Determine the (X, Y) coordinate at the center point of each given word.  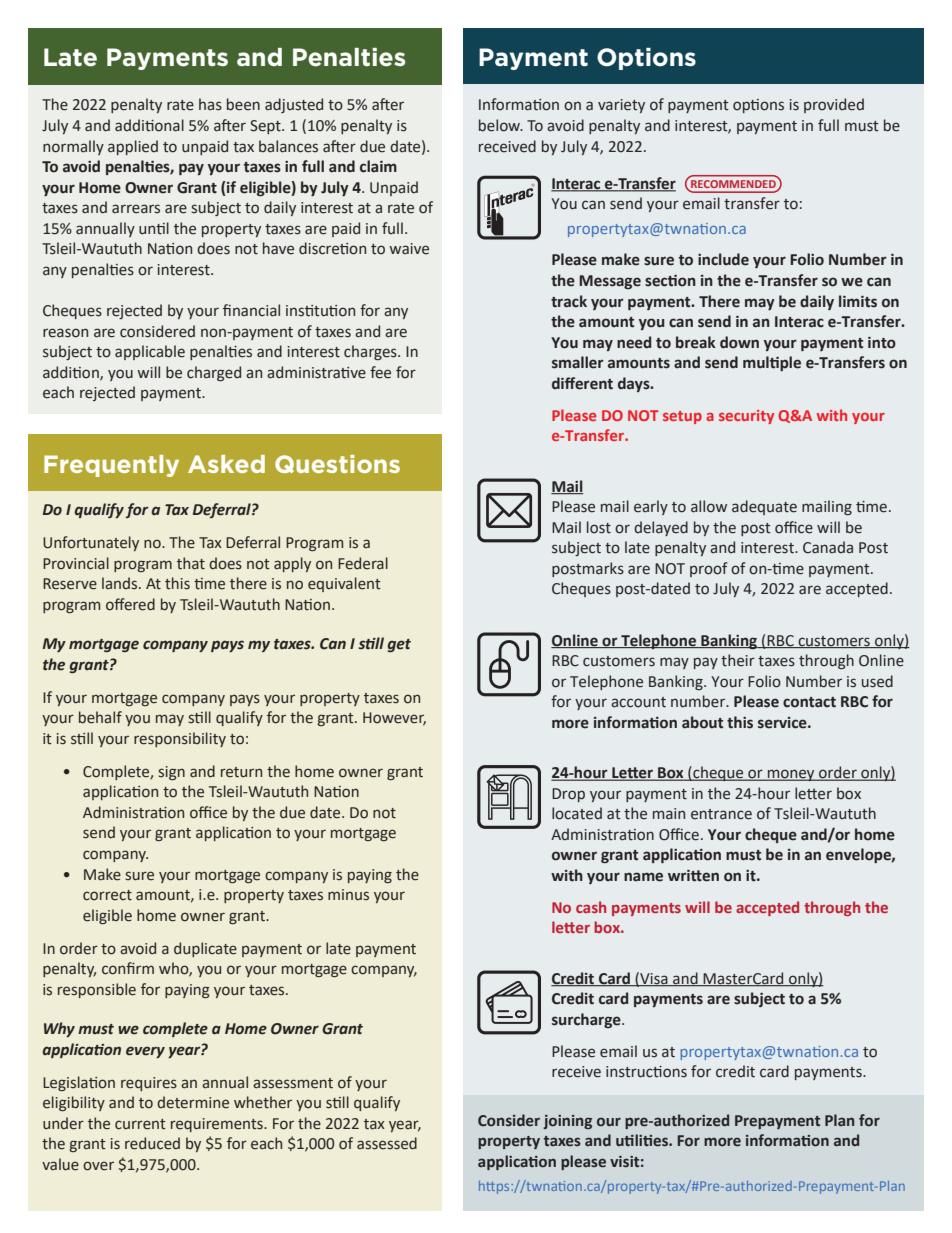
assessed (387, 1143)
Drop (568, 795)
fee (380, 372)
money (791, 775)
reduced (152, 1143)
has (210, 104)
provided (834, 105)
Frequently (111, 466)
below (501, 125)
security (746, 417)
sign (171, 773)
